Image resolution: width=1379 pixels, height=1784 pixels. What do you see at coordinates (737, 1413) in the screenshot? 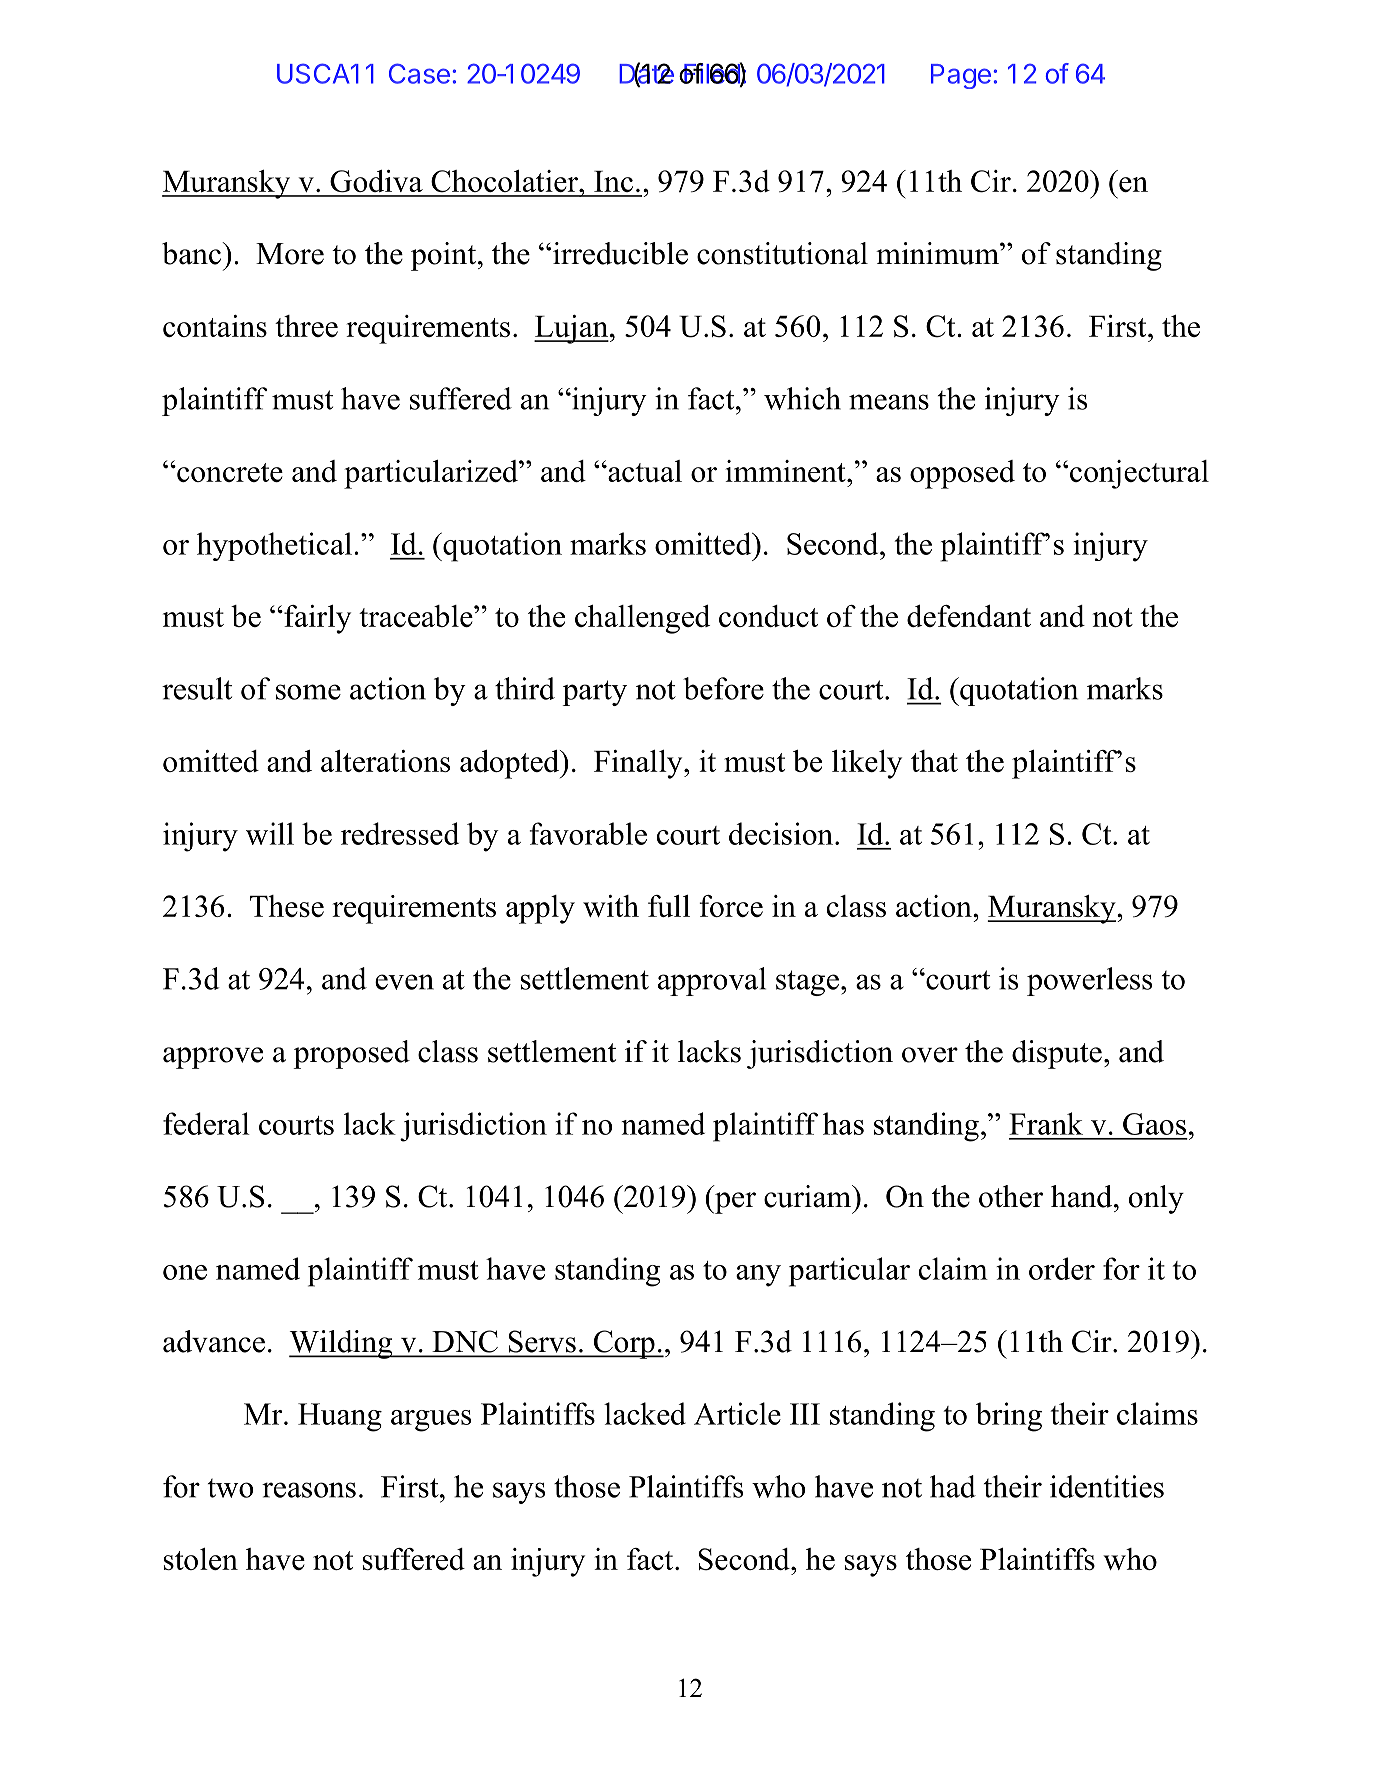
I see `Article` at bounding box center [737, 1413].
